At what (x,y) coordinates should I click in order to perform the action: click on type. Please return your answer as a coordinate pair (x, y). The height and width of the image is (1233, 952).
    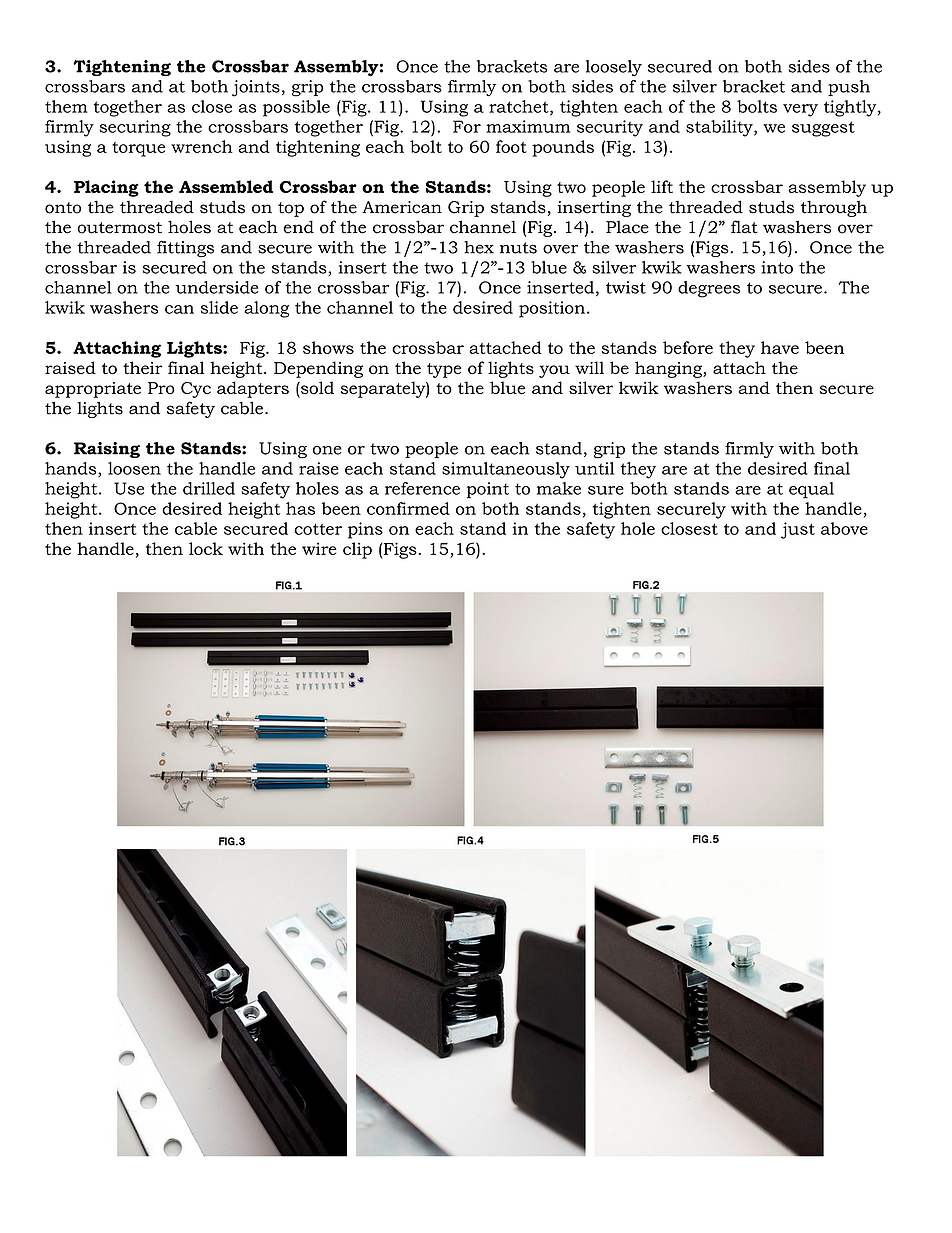
    Looking at the image, I should click on (444, 370).
